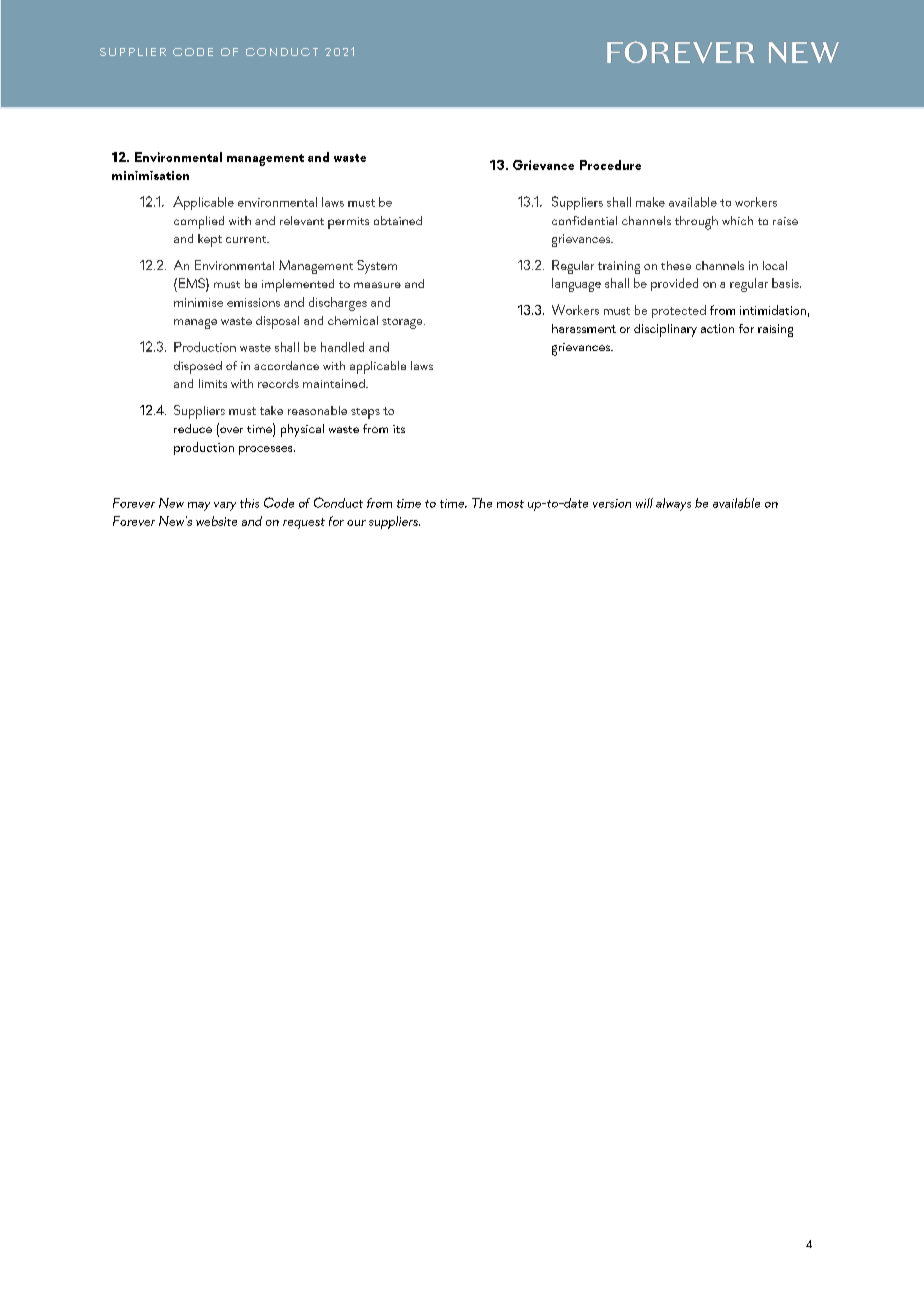 This screenshot has height=1308, width=924. Describe the element at coordinates (253, 302) in the screenshot. I see `emissions` at that location.
